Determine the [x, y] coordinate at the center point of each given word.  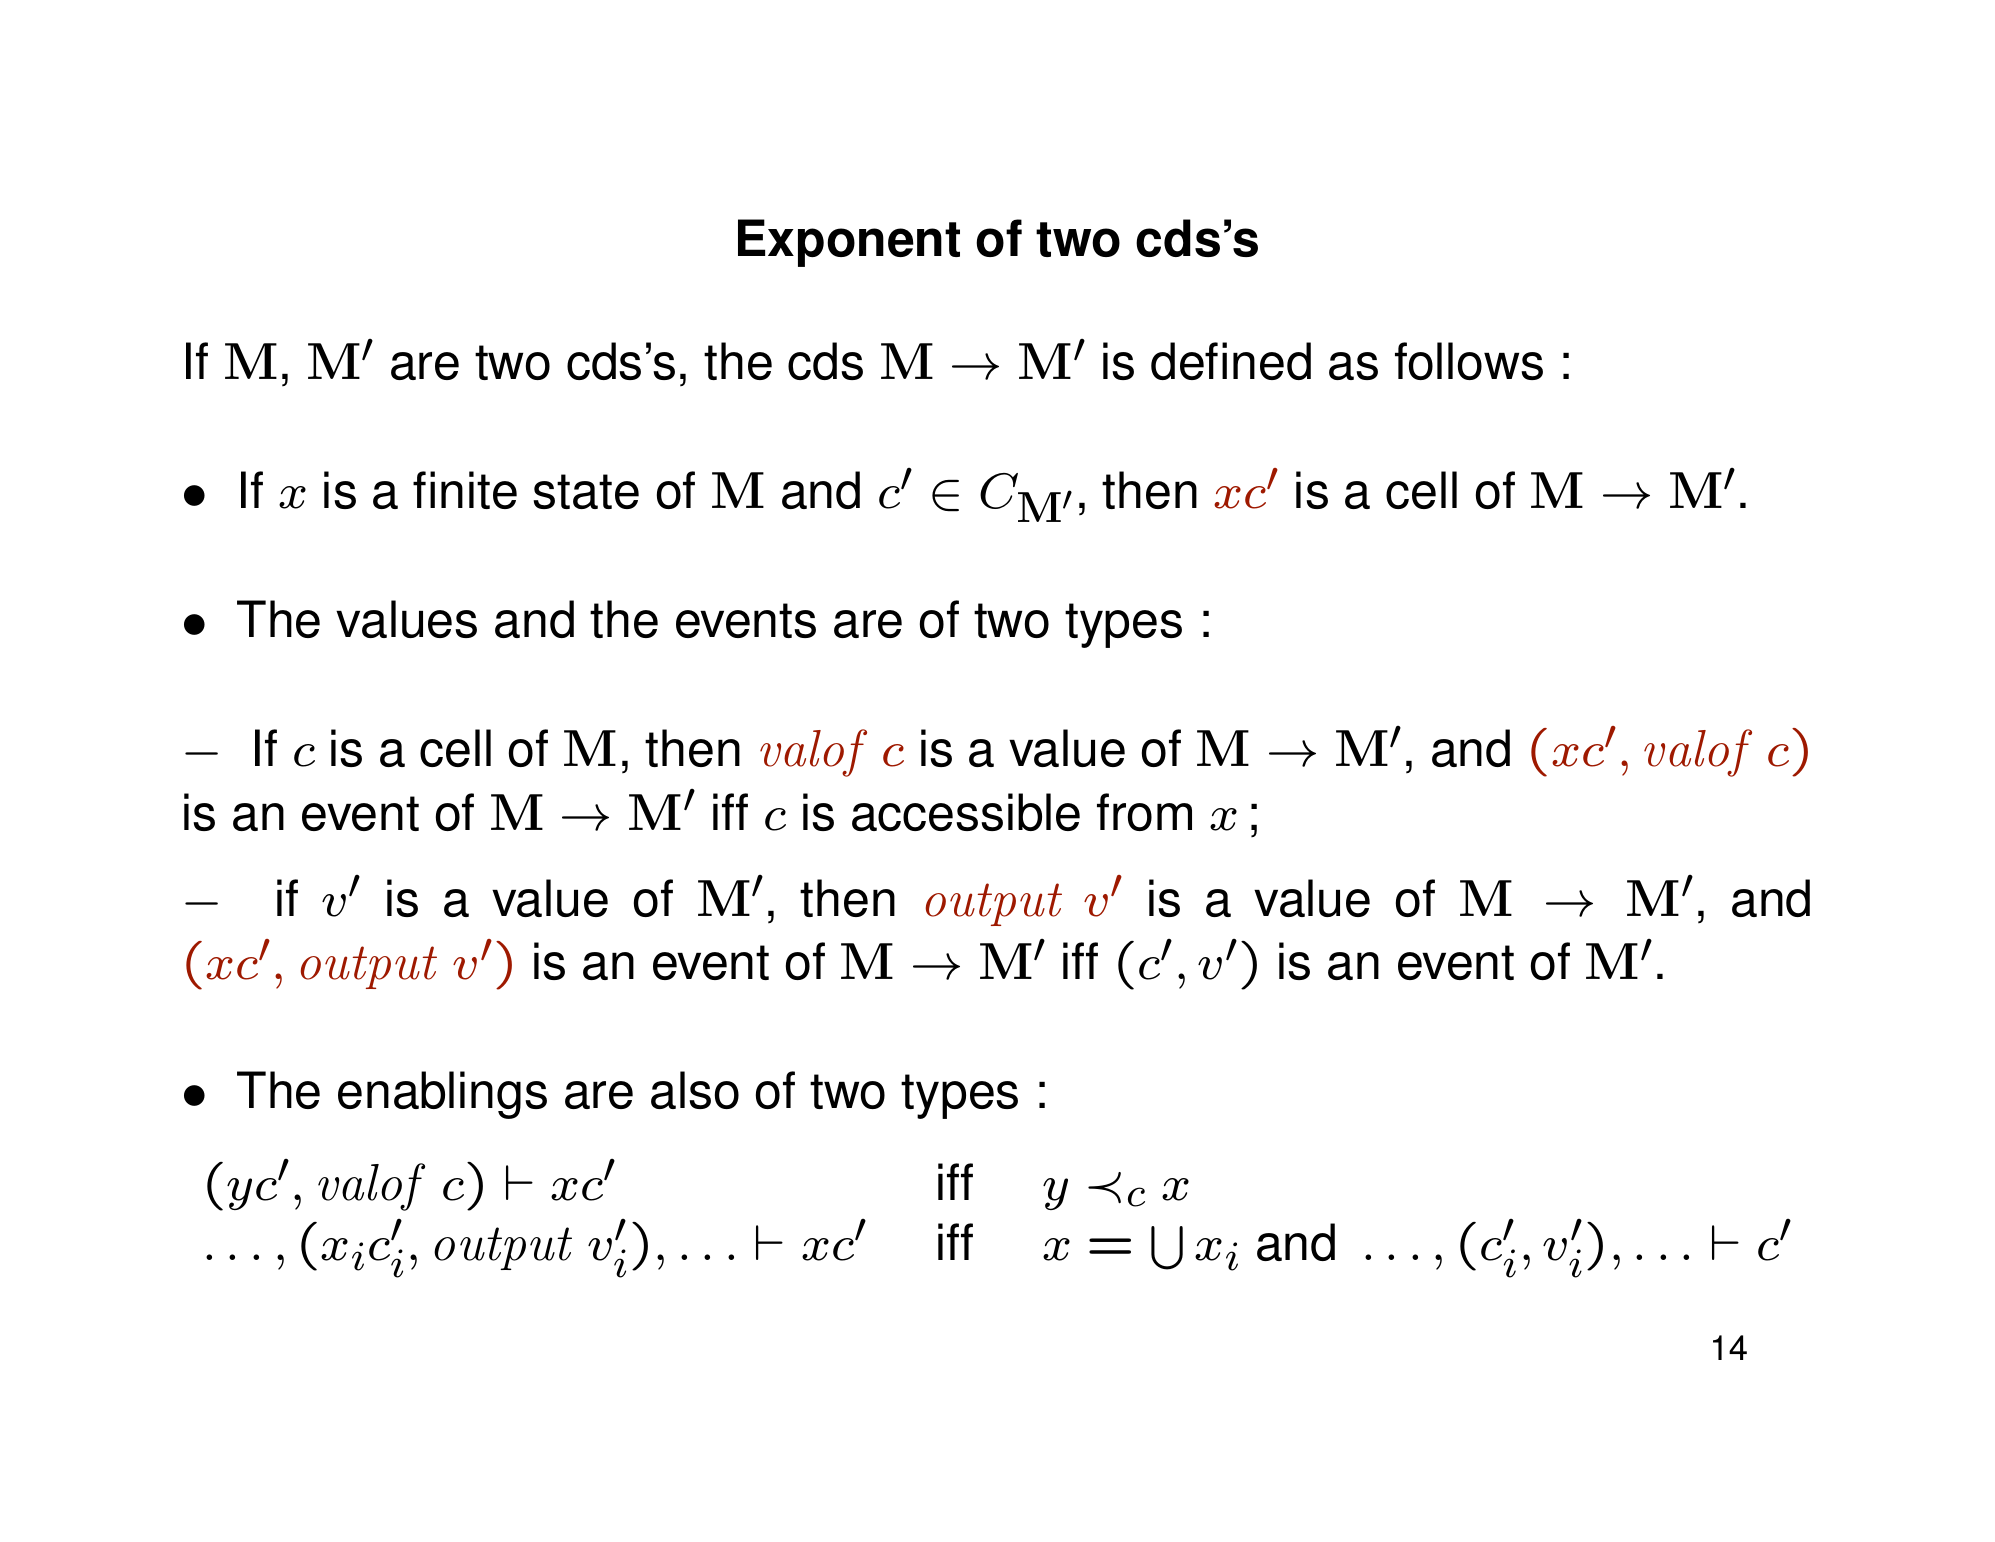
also [695, 1090]
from [1144, 812]
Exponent [849, 243]
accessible [966, 812]
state [586, 491]
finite [465, 490]
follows [1469, 361]
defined [1231, 361]
